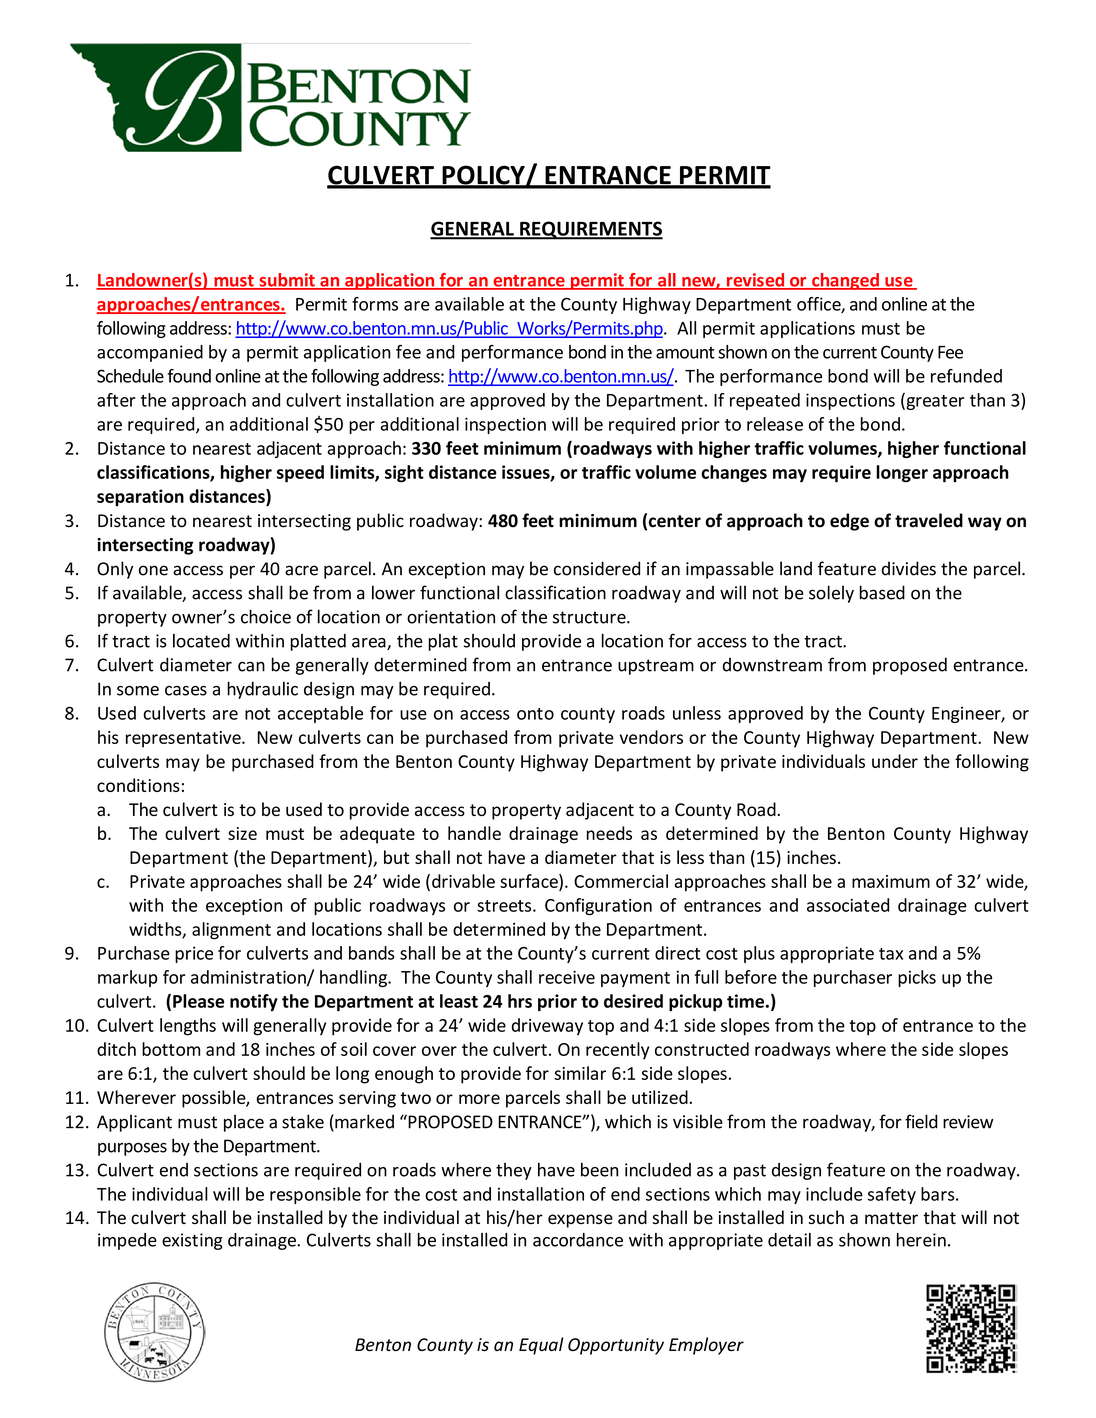 The width and height of the page is (1096, 1418). I want to click on herein, so click(921, 1240).
